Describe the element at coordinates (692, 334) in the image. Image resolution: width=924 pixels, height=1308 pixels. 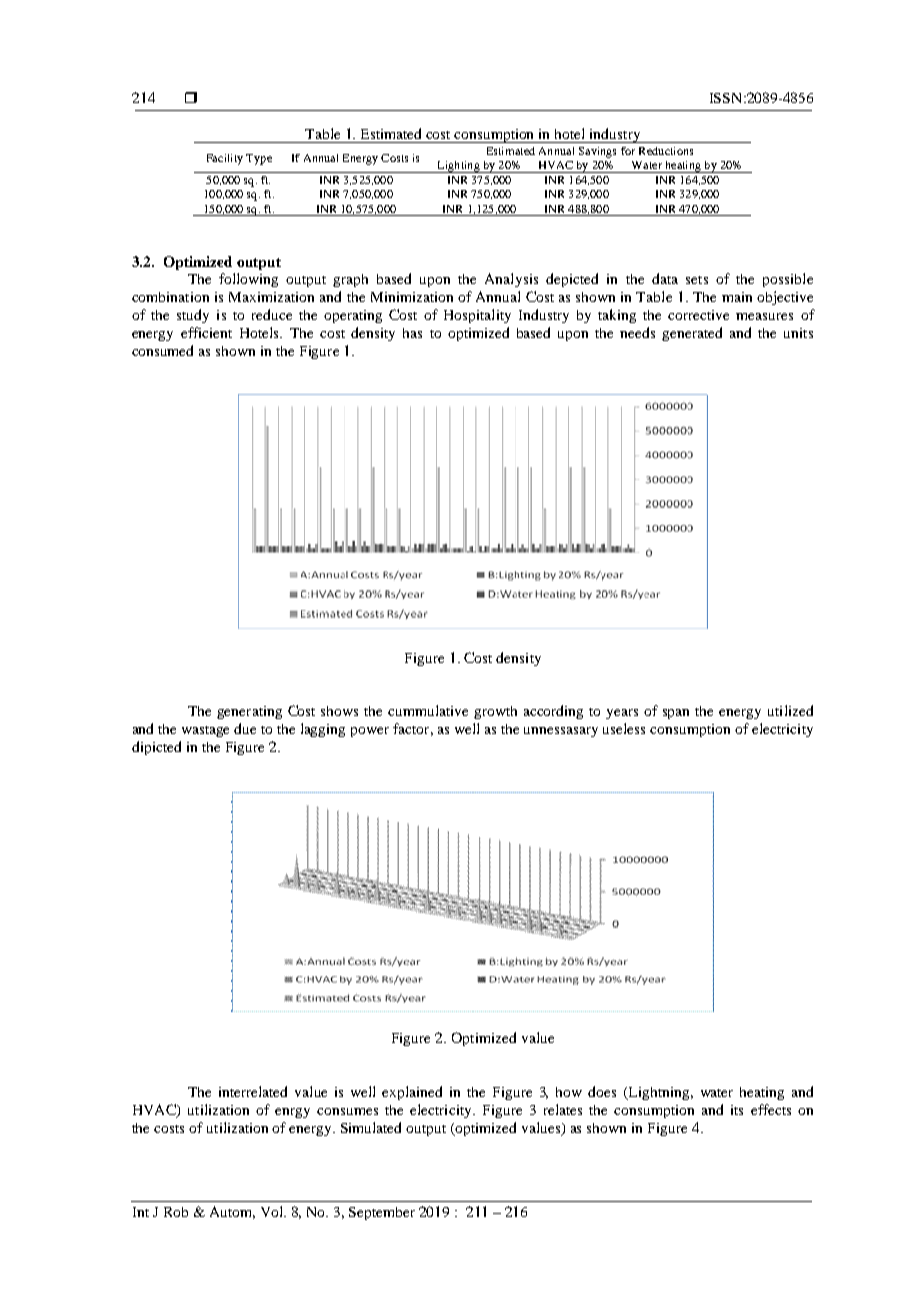
I see `generated` at that location.
